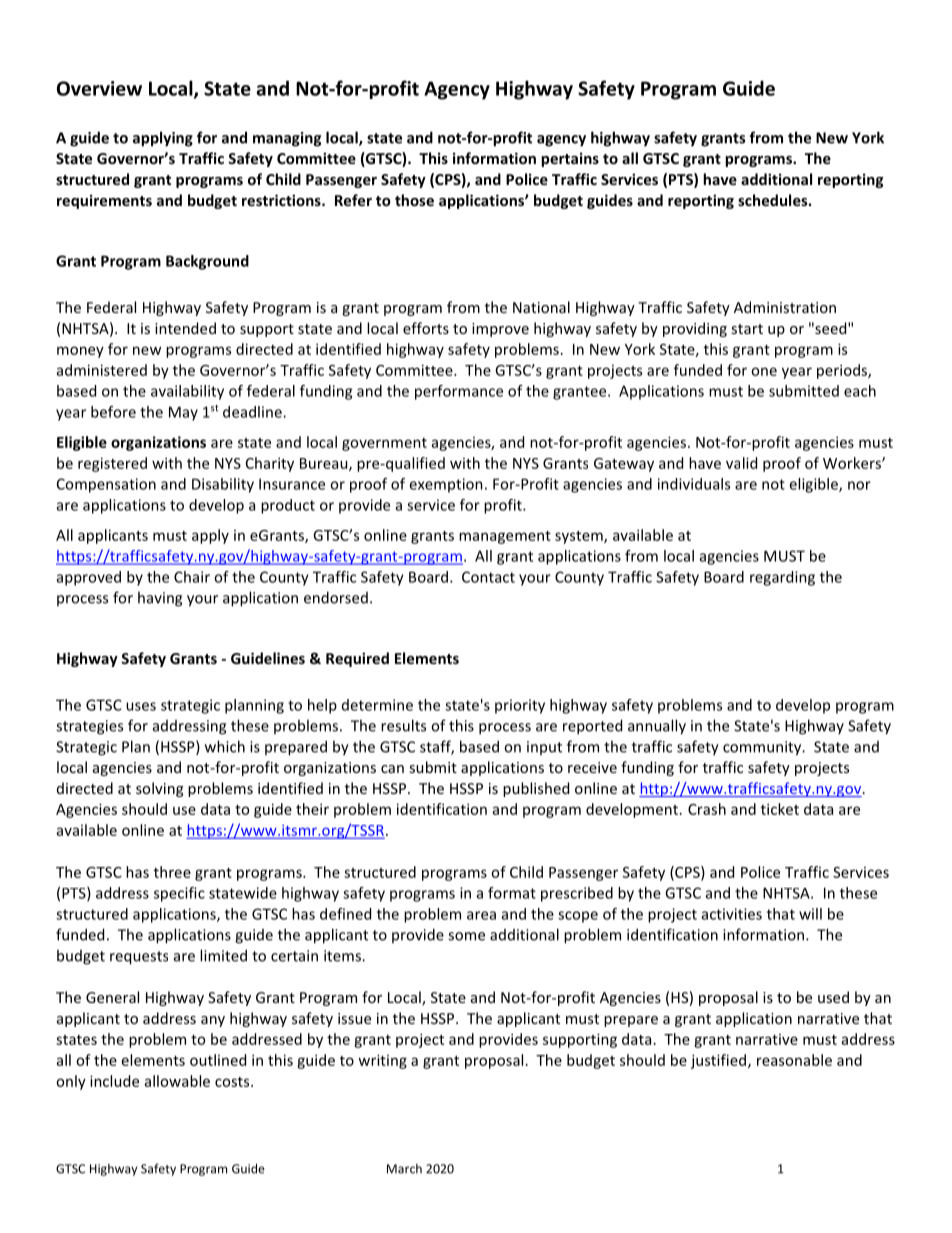 The image size is (952, 1233). Describe the element at coordinates (732, 914) in the page. I see `activities` at that location.
